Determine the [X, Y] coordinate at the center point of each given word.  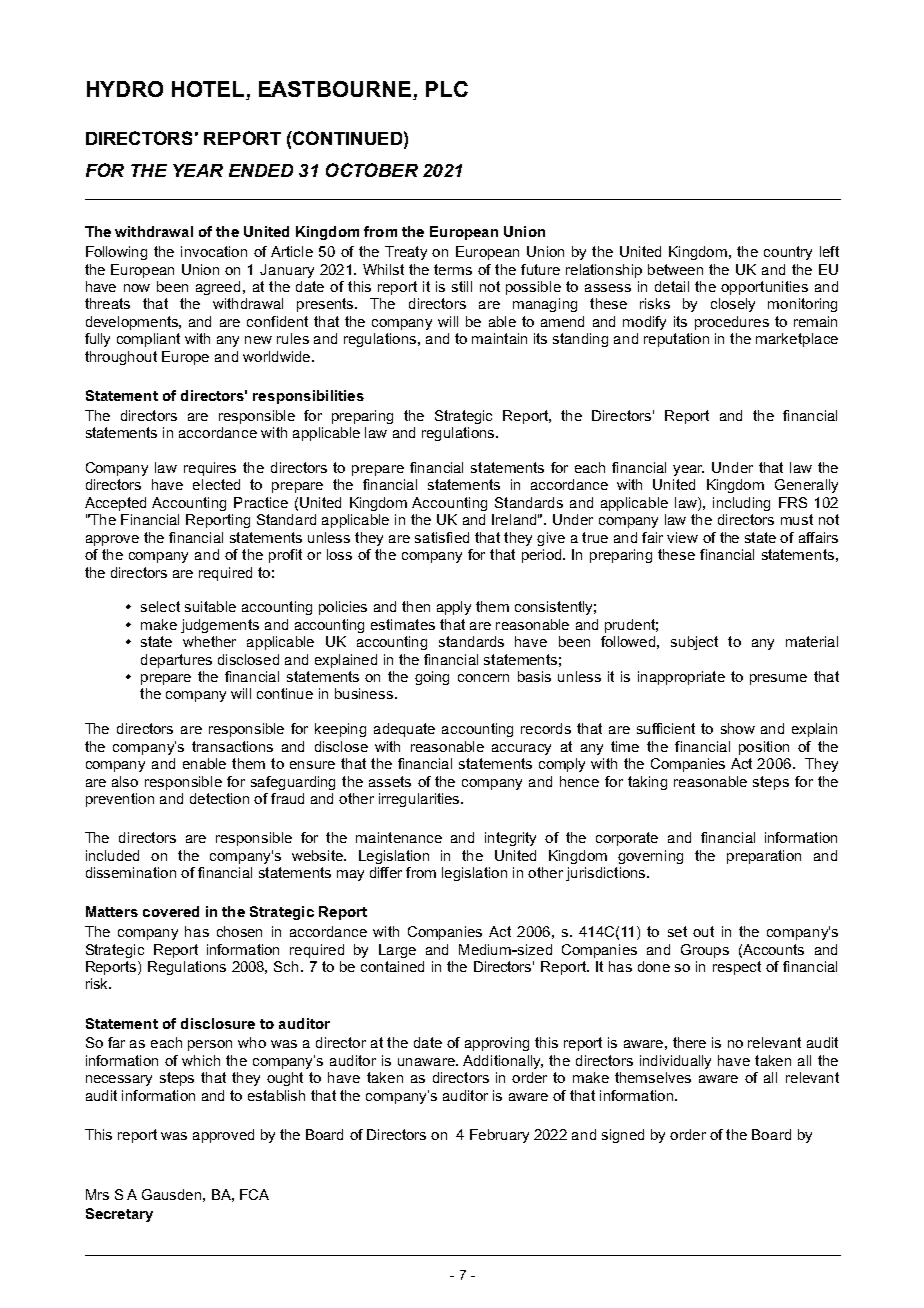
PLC [447, 89]
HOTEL [209, 90]
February [499, 1136]
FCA [254, 1194]
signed [623, 1136]
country [788, 253]
